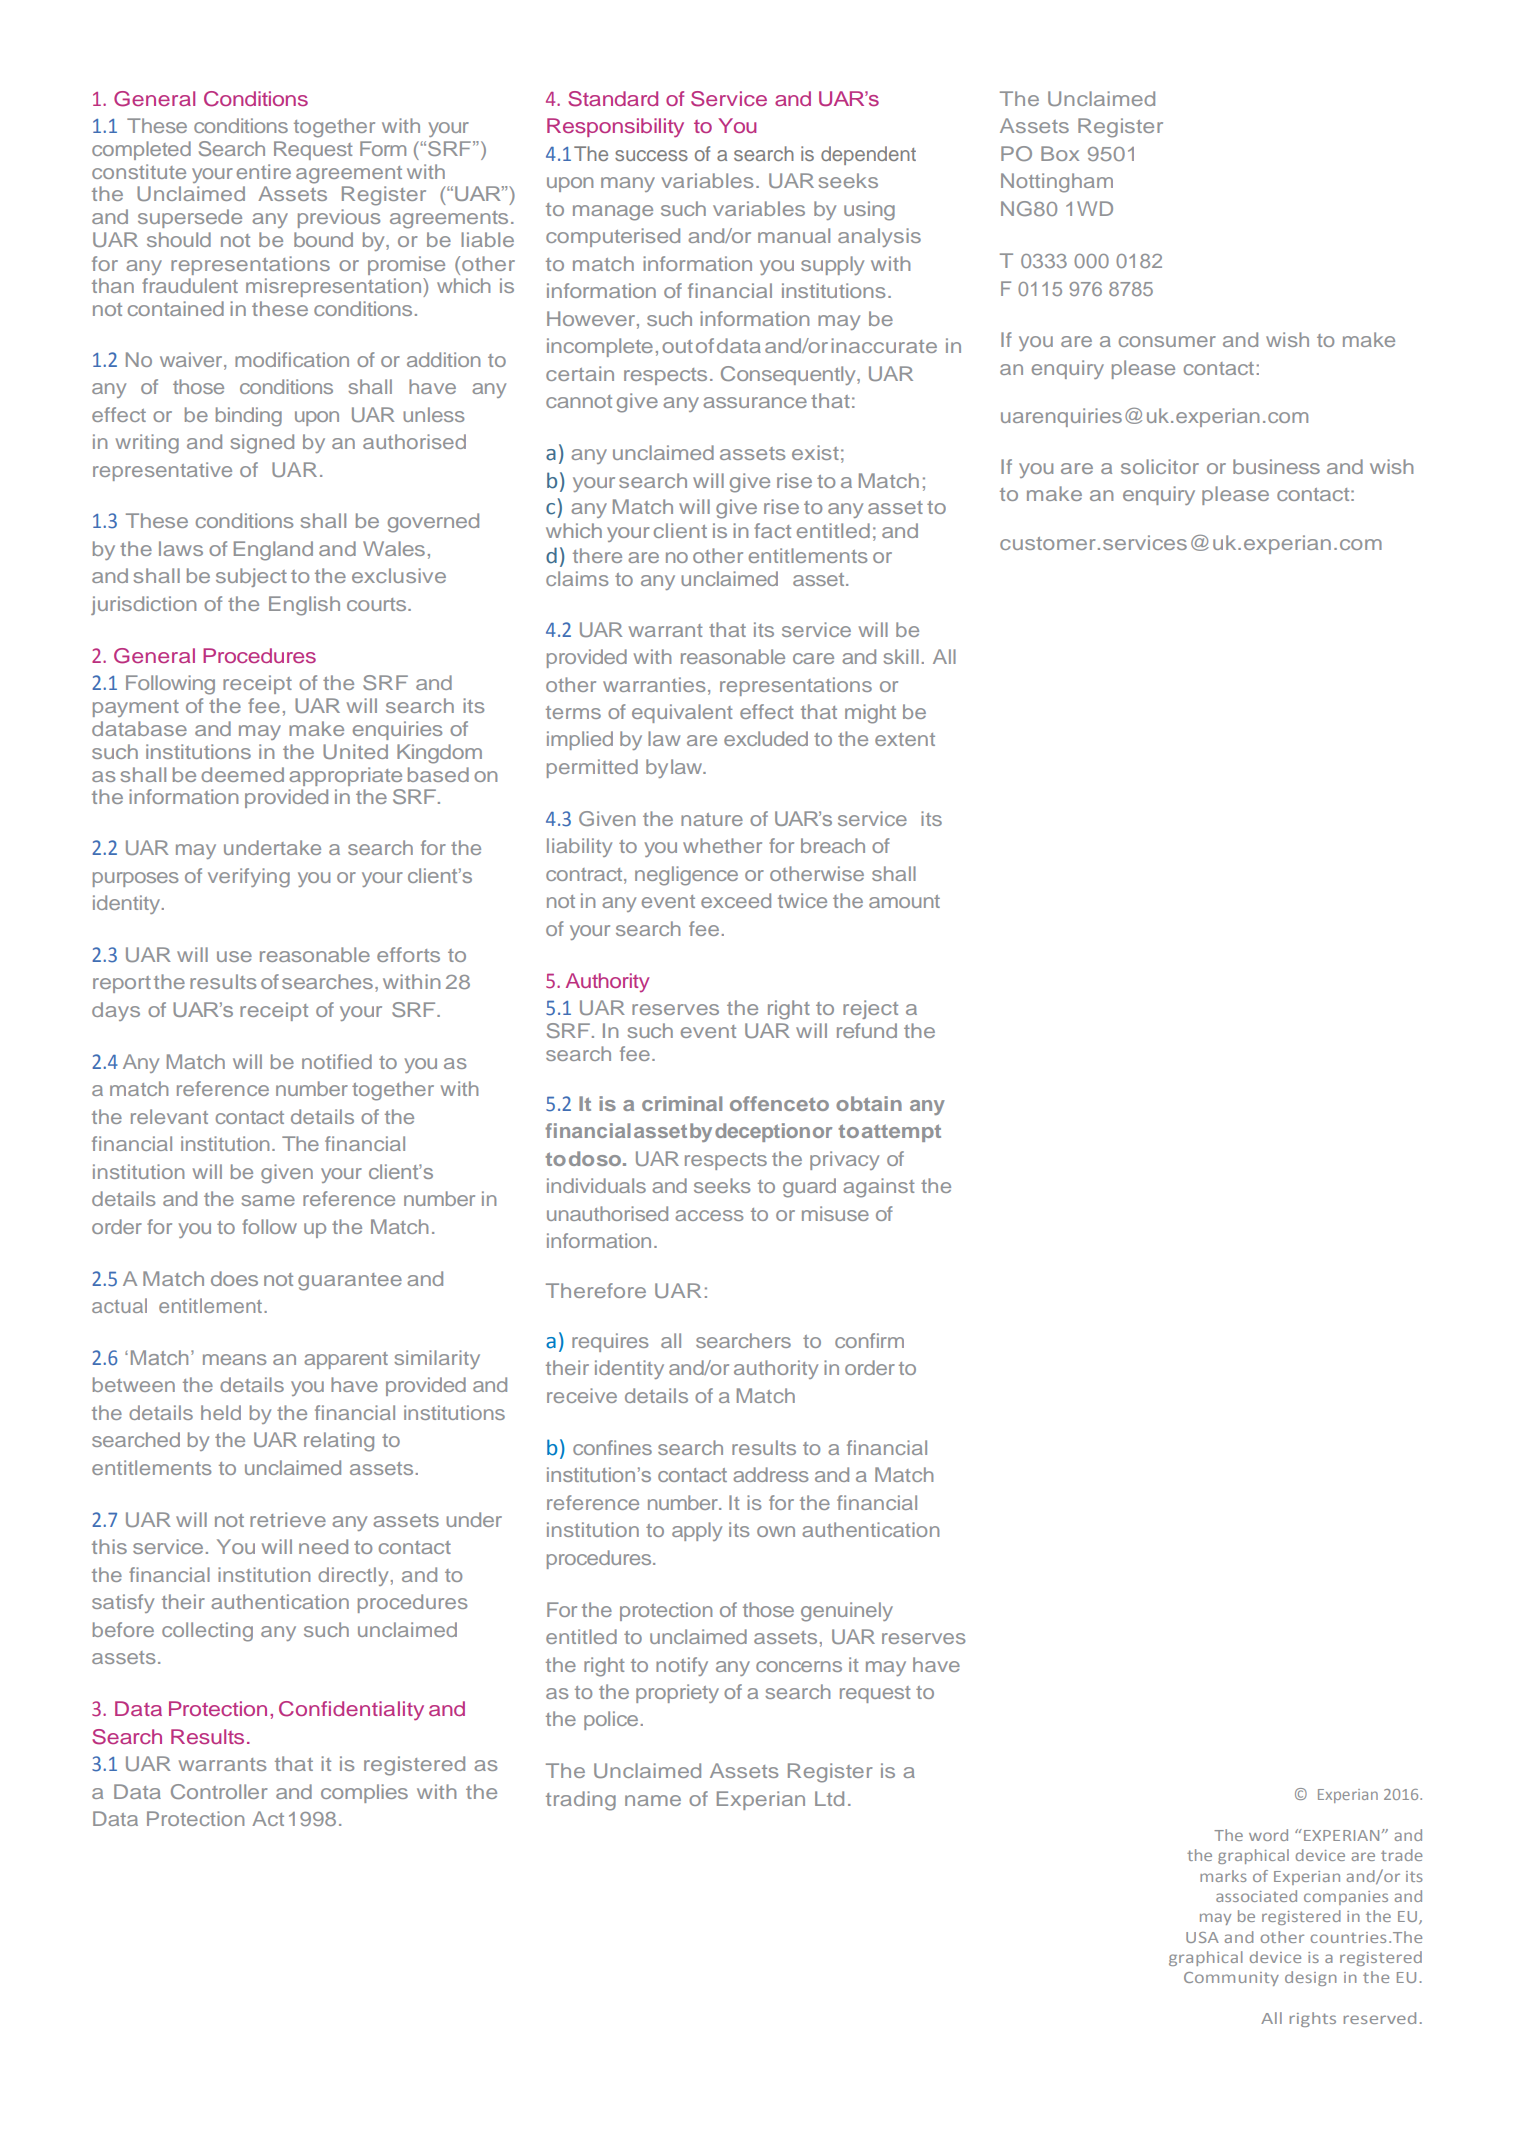  I want to click on Community, so click(1231, 1979).
